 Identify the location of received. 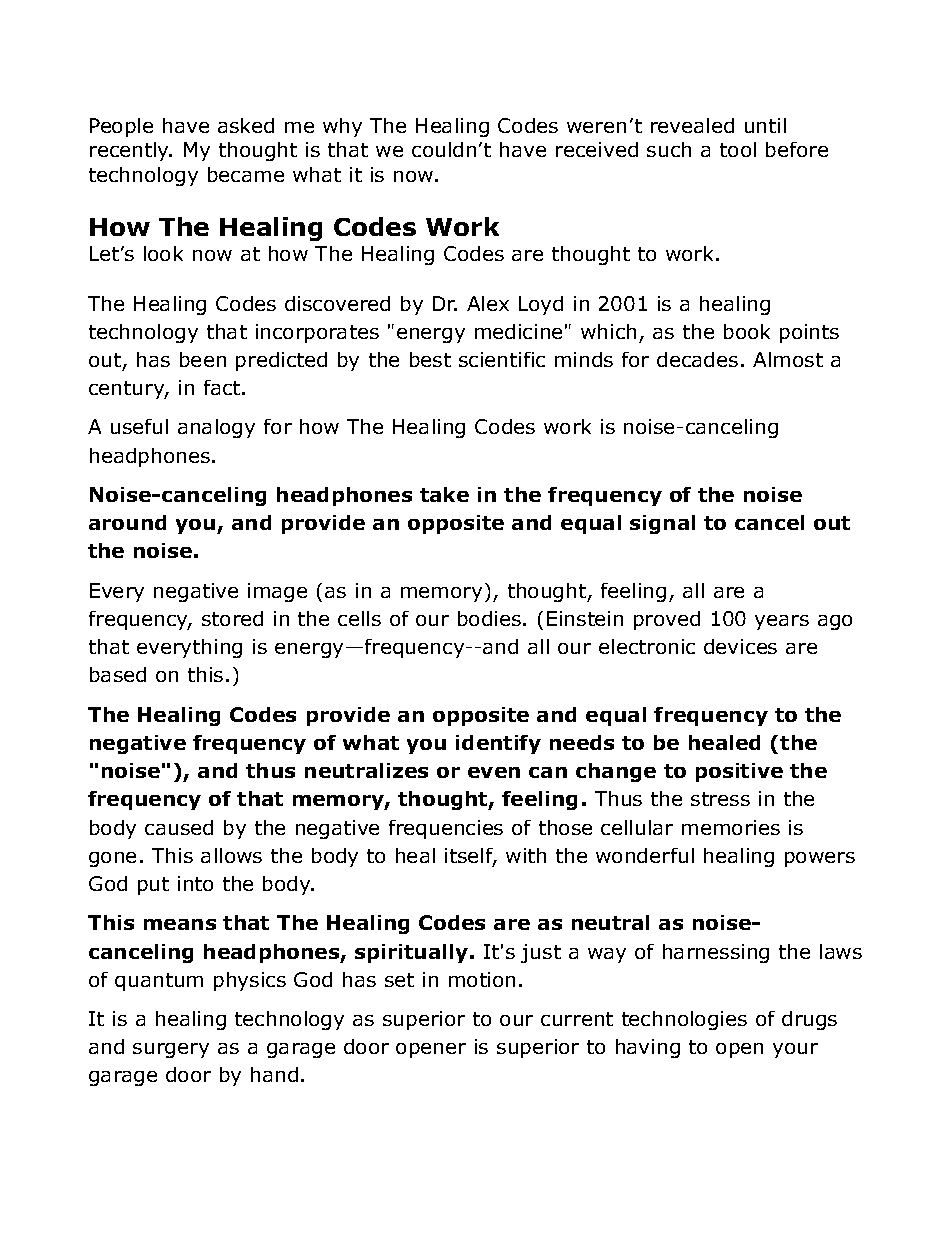
(597, 149).
